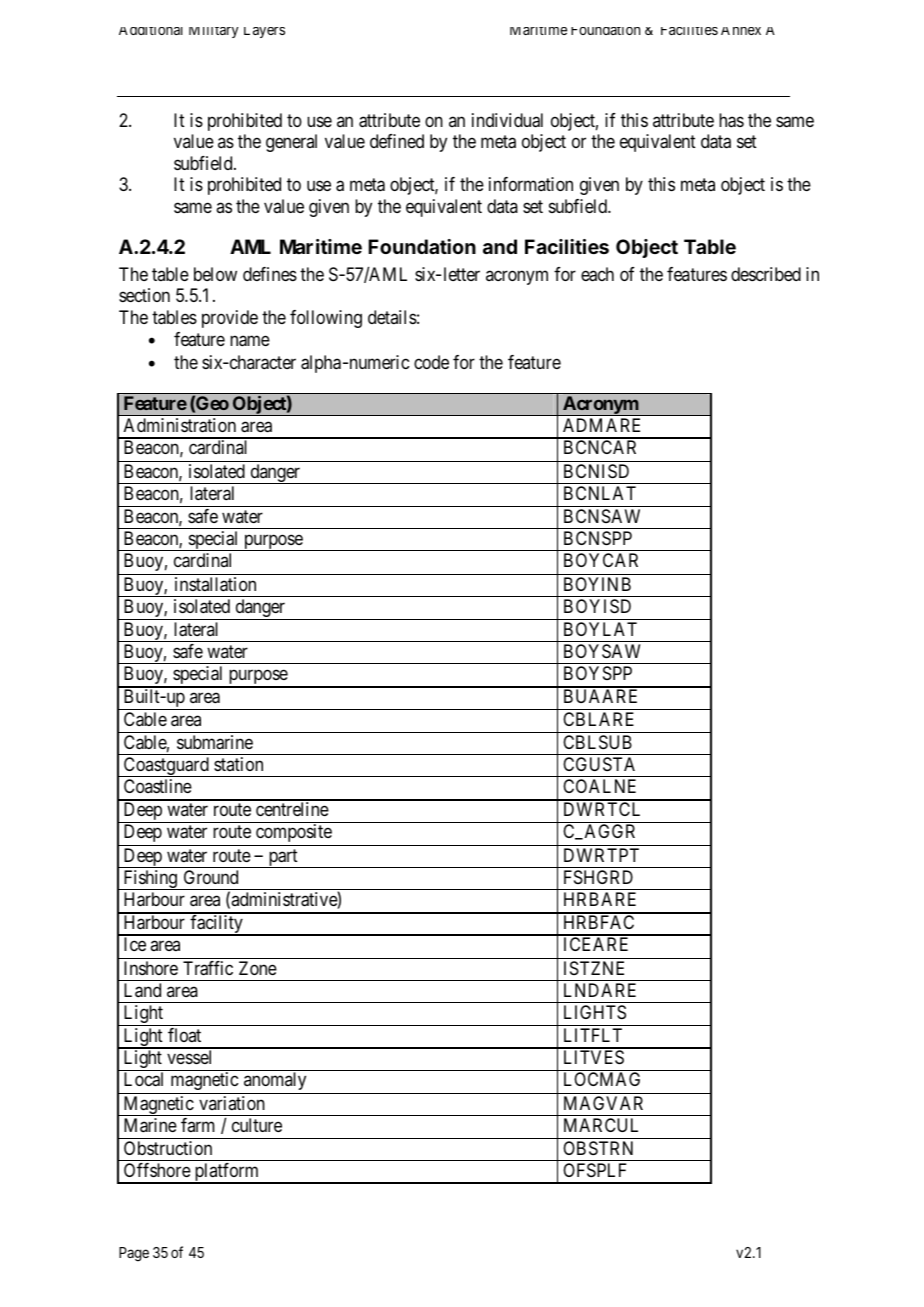  What do you see at coordinates (766, 274) in the screenshot?
I see `described` at bounding box center [766, 274].
